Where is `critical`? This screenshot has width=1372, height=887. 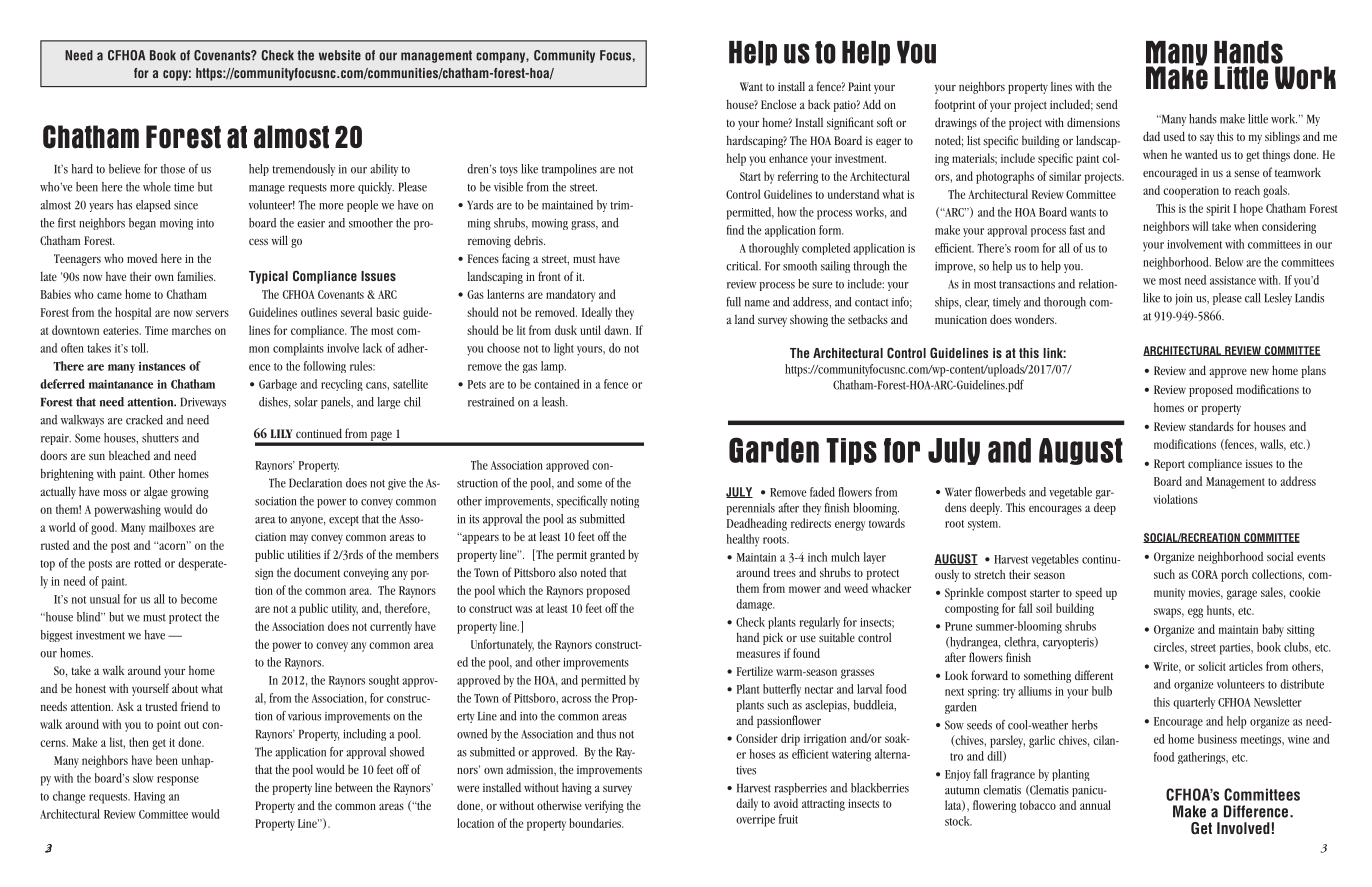 critical is located at coordinates (743, 266).
